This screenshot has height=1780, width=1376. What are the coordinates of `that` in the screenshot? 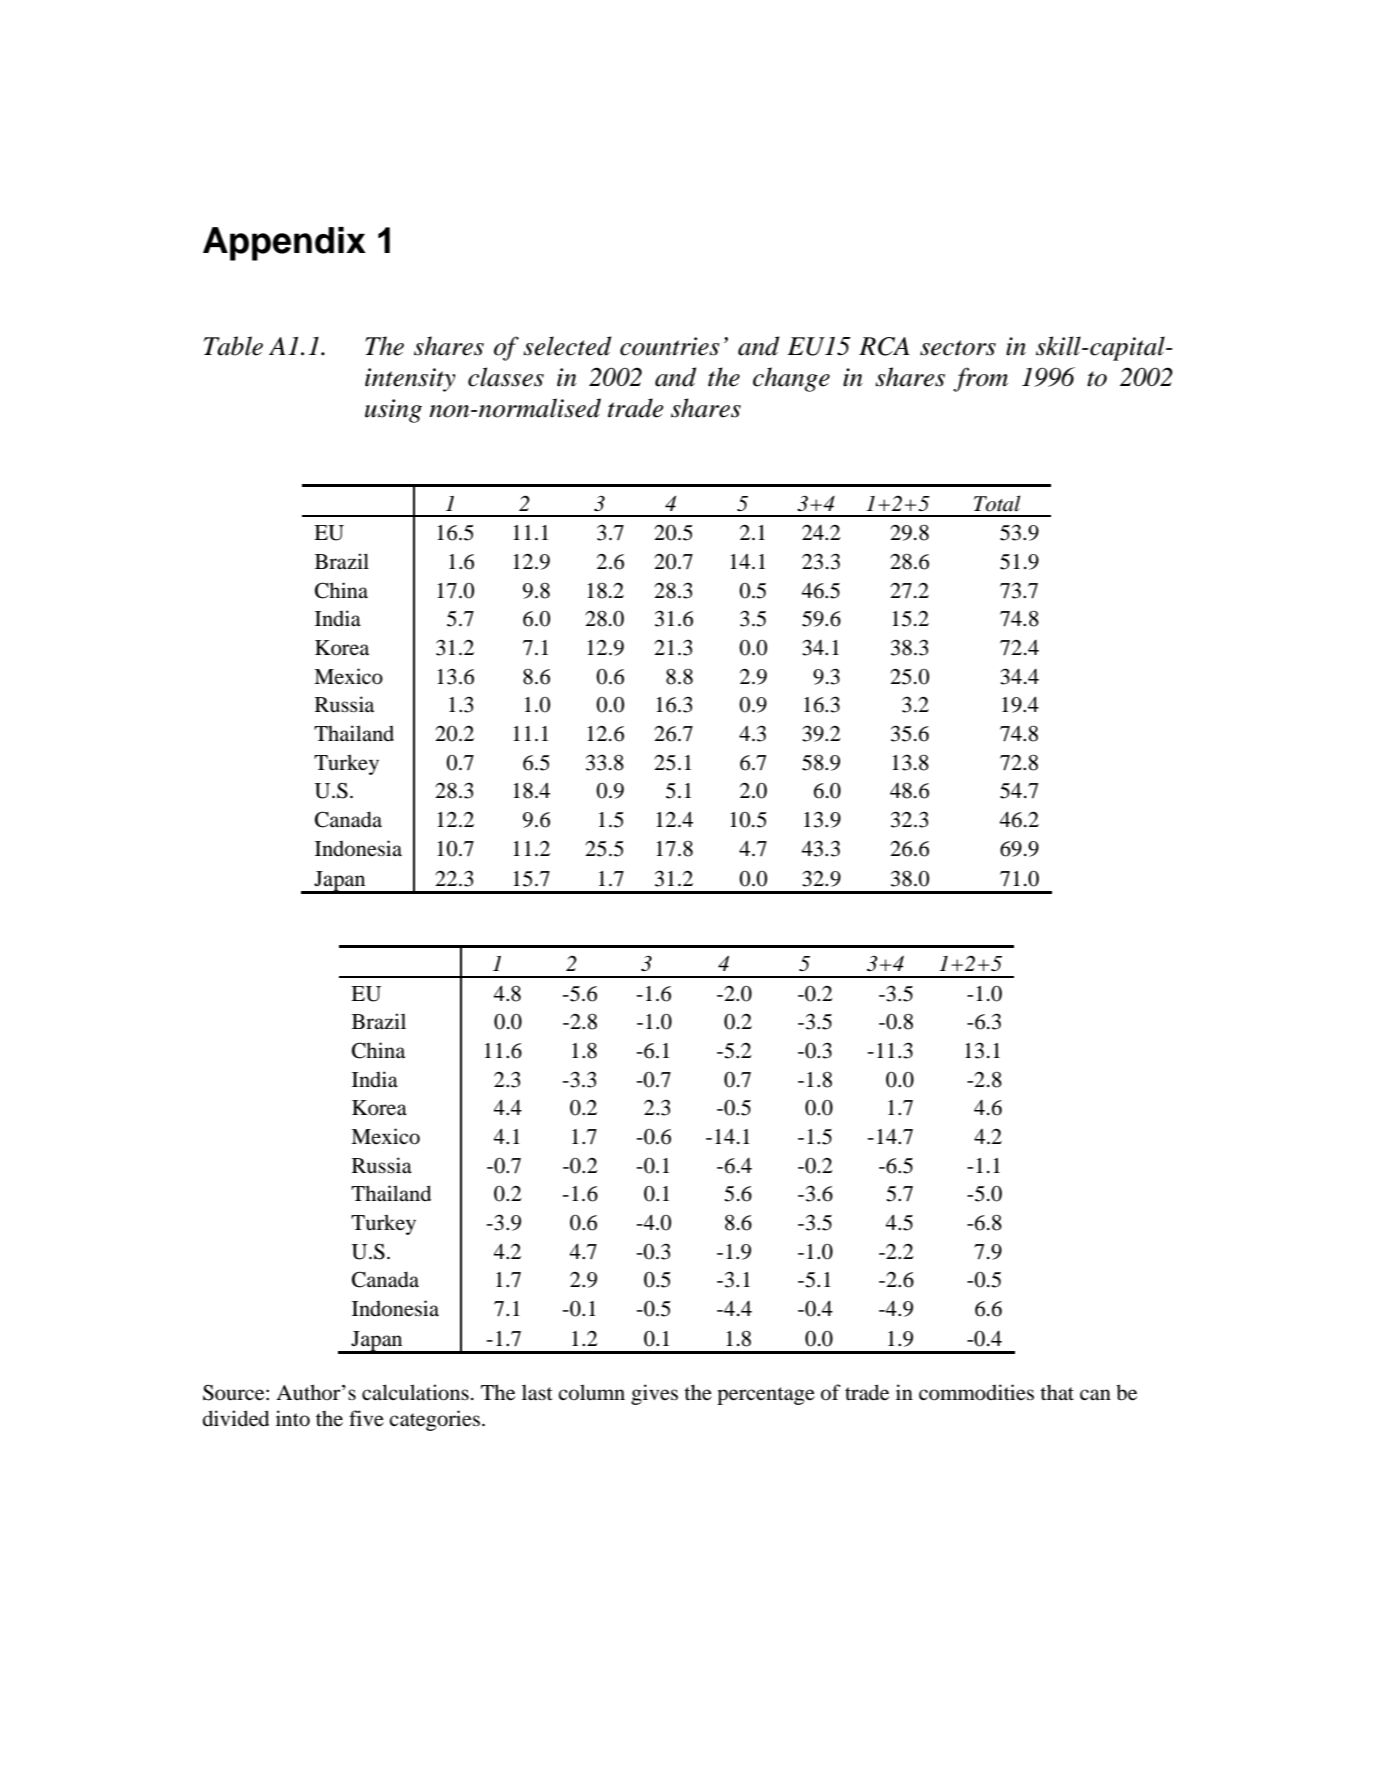 It's located at (1057, 1392).
